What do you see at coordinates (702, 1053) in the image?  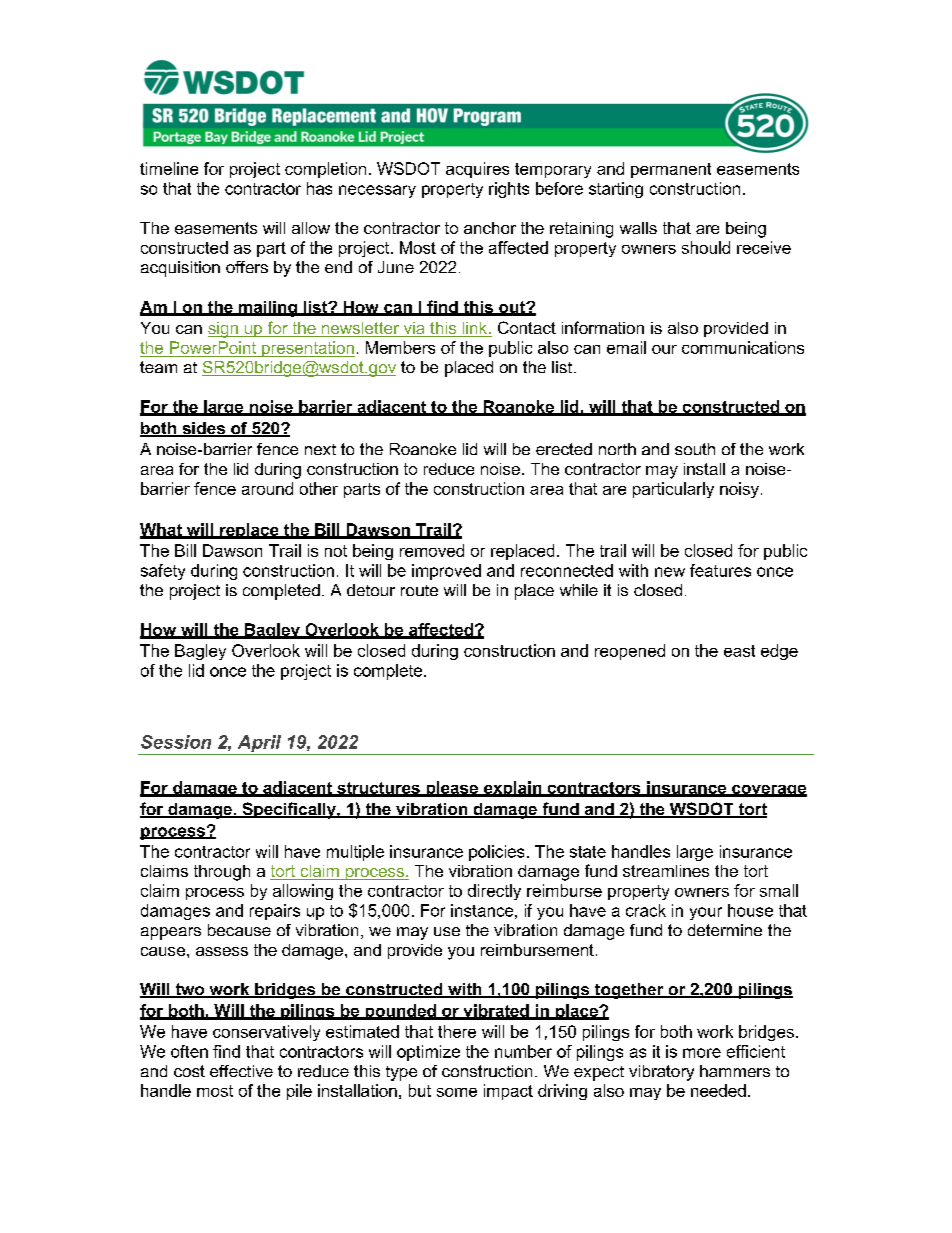 I see `more` at bounding box center [702, 1053].
